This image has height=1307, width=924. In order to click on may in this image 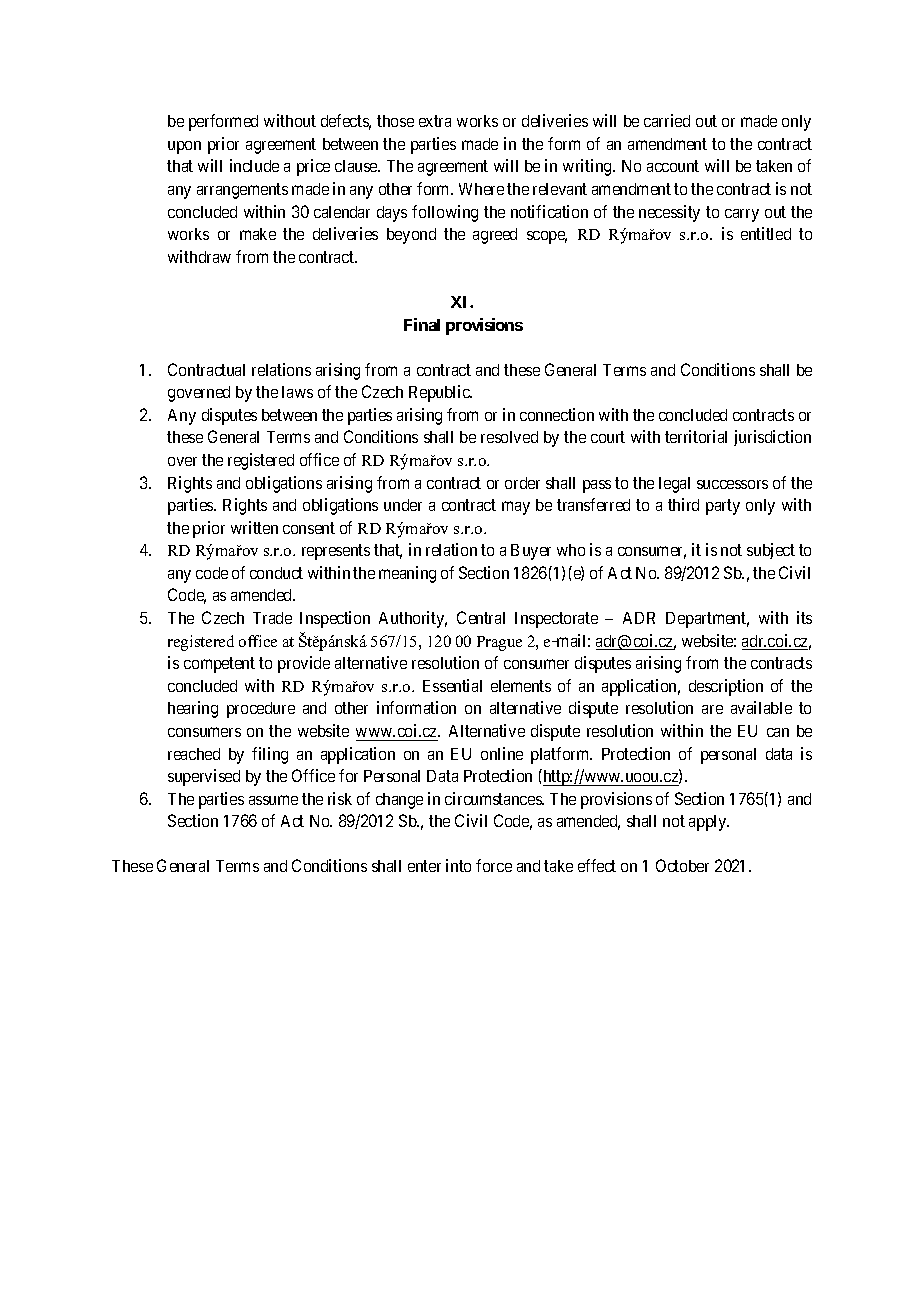, I will do `click(516, 508)`.
